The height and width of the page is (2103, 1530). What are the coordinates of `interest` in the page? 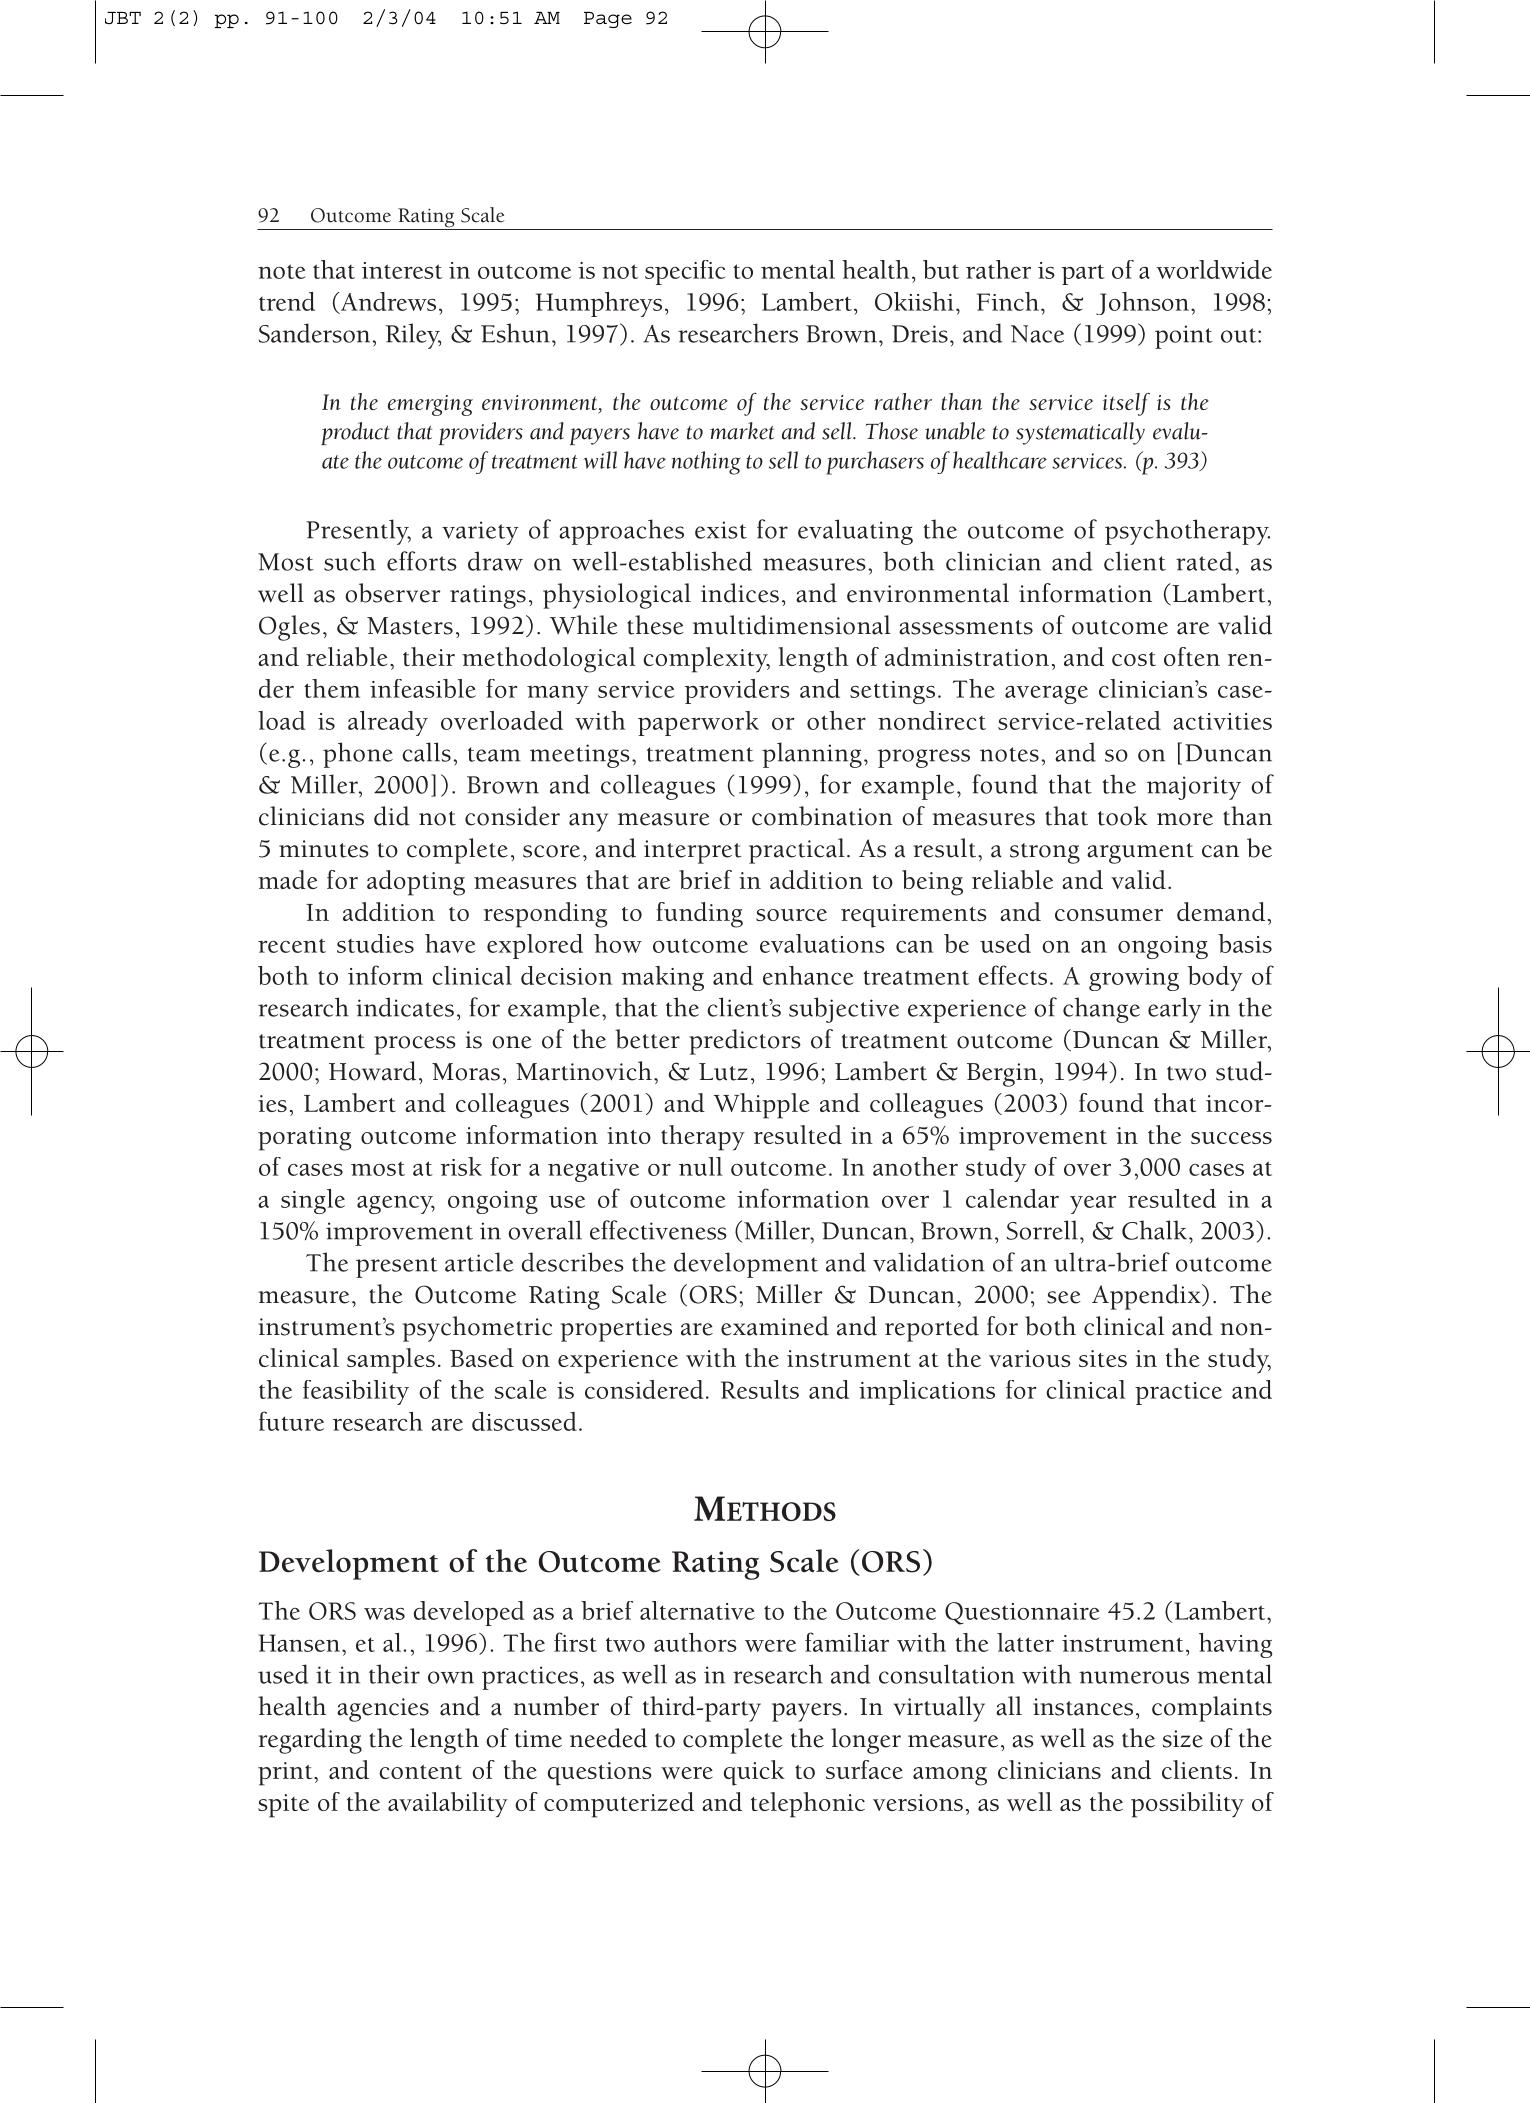 It's located at (402, 270).
